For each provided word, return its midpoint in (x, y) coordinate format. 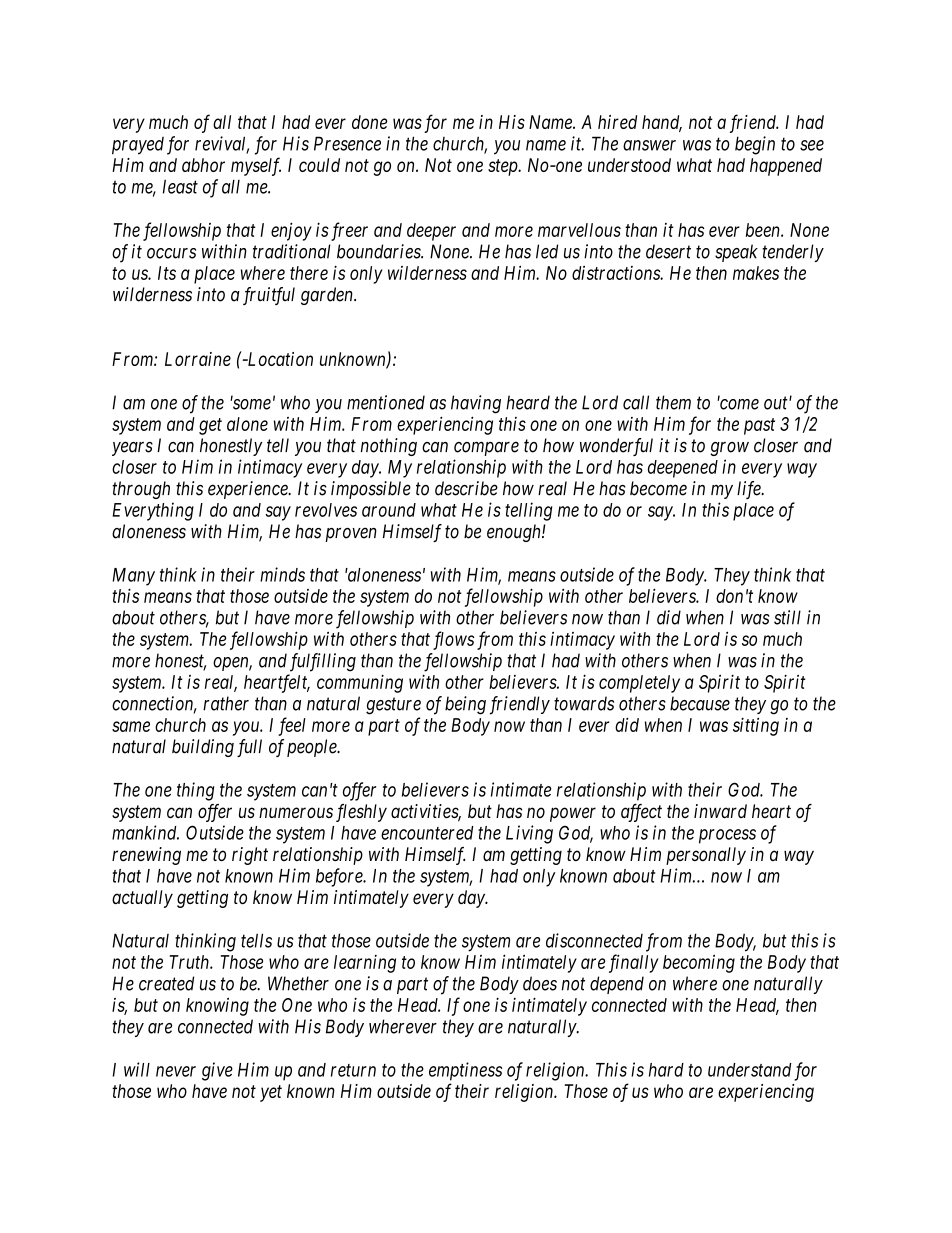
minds (282, 574)
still (787, 617)
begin (755, 145)
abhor (203, 165)
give (217, 1071)
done (369, 122)
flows (453, 640)
